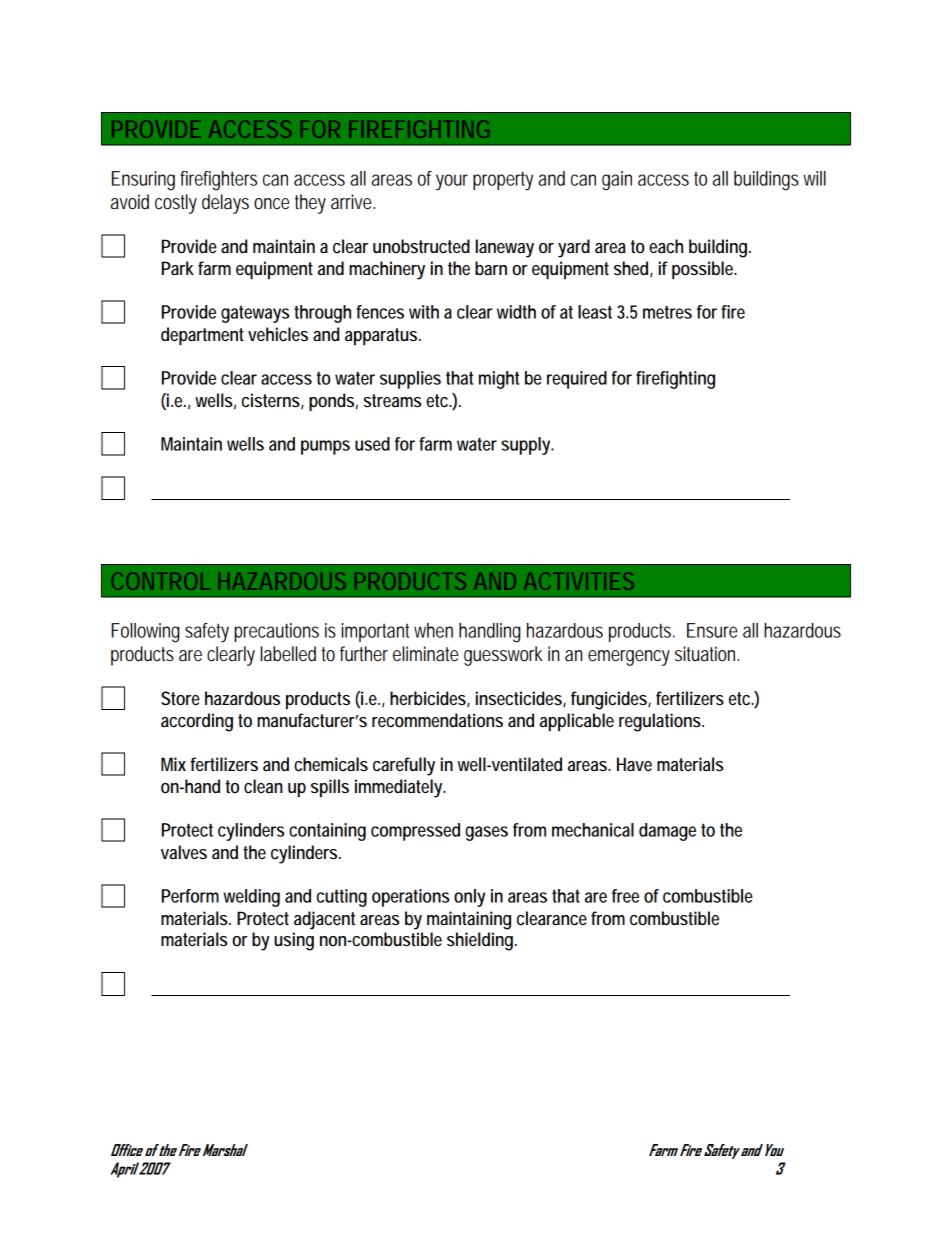 The width and height of the screenshot is (952, 1233). What do you see at coordinates (469, 898) in the screenshot?
I see `only` at bounding box center [469, 898].
